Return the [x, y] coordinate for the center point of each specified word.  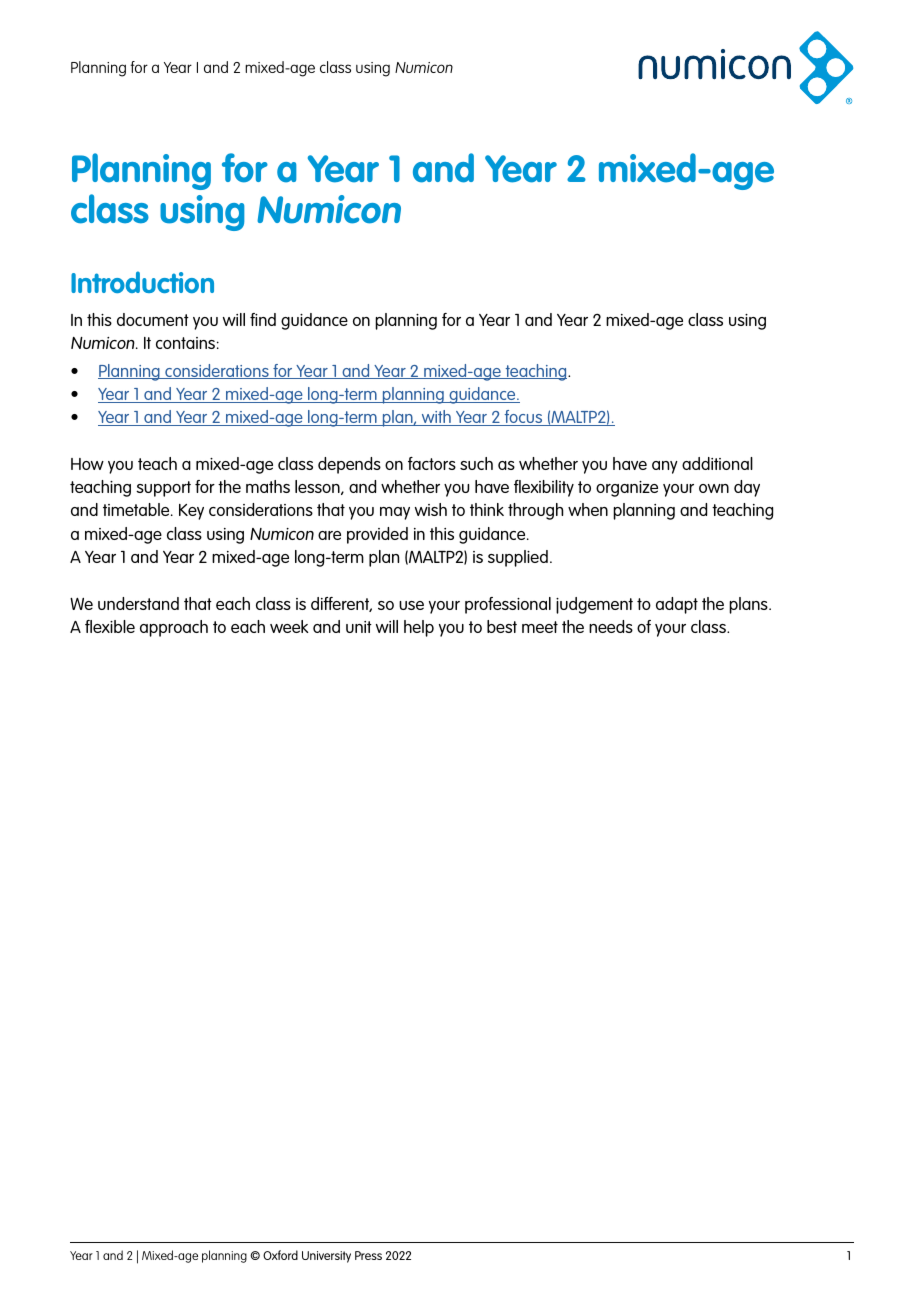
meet [540, 627]
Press [368, 1255]
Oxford [280, 1255]
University [326, 1257]
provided [377, 535]
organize [627, 489]
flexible [110, 626]
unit [359, 627]
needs [611, 626]
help [419, 628]
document [153, 319]
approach [174, 628]
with [436, 418]
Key [191, 512]
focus [523, 418]
